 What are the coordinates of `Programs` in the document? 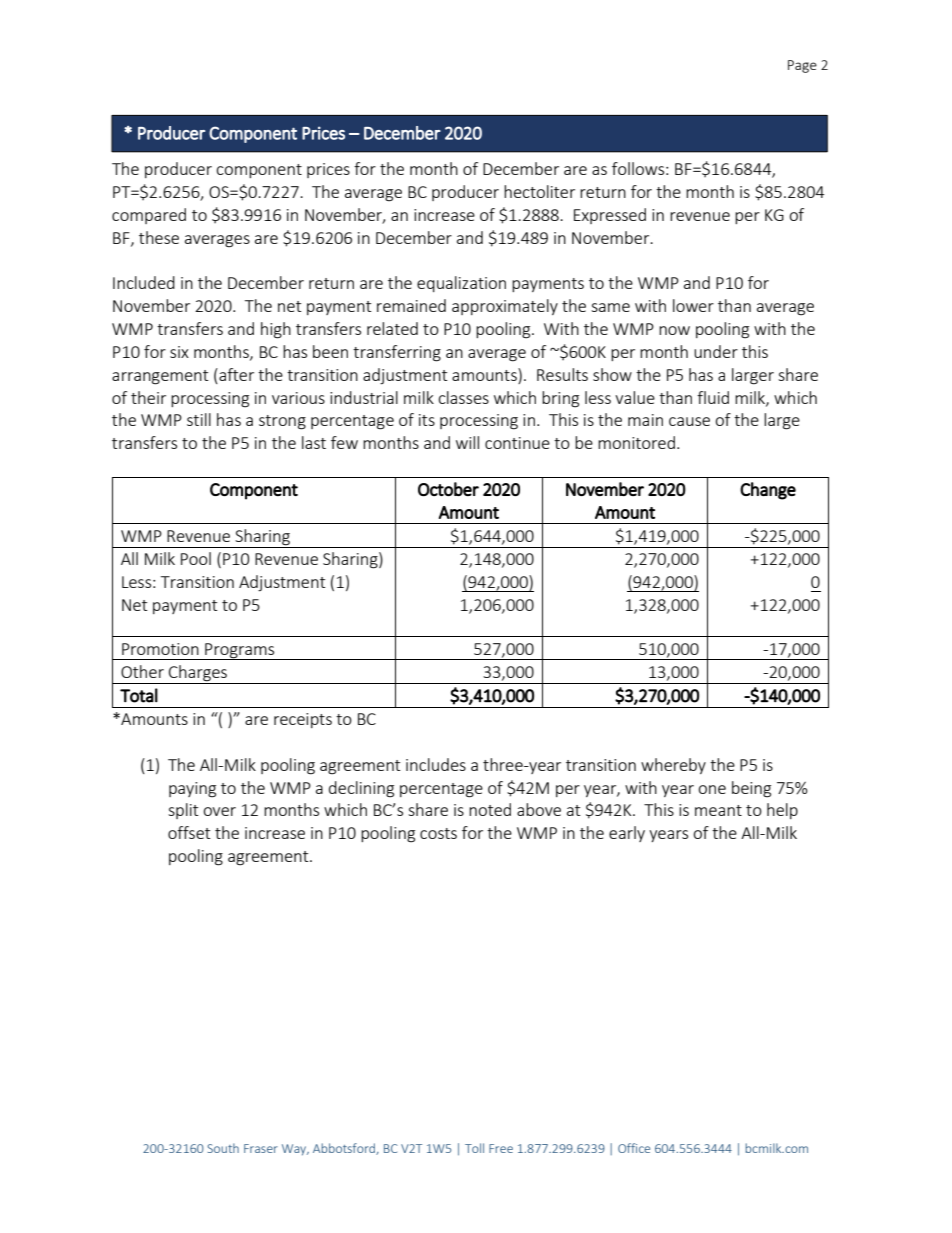 It's located at (240, 651).
